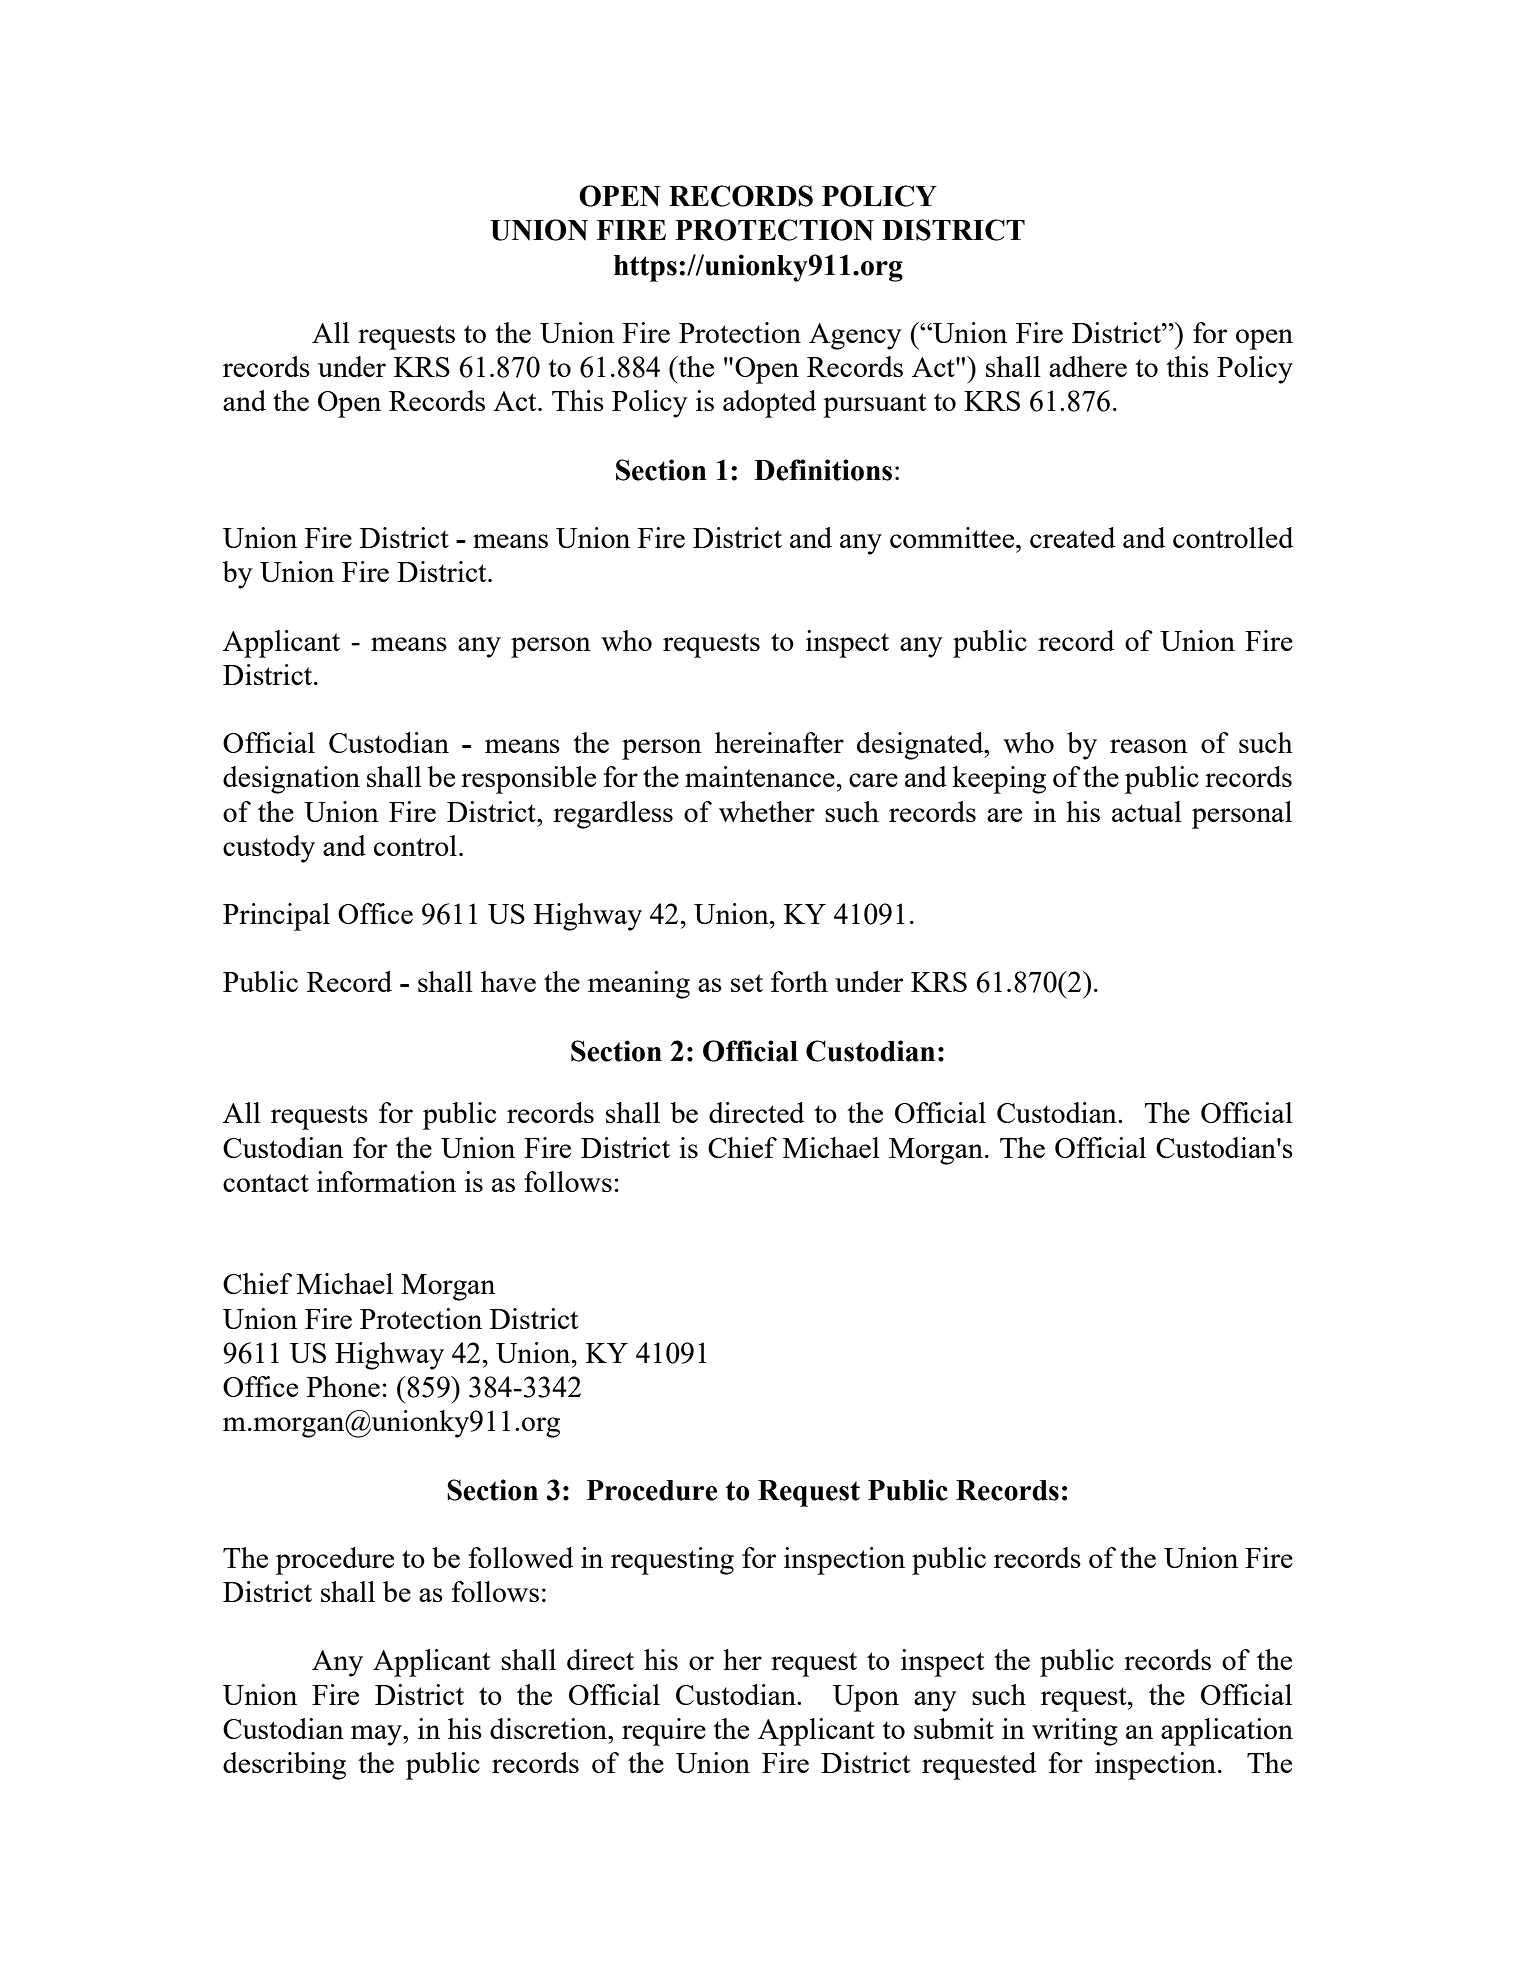 This page has width=1516, height=1962. I want to click on adhere, so click(1088, 366).
